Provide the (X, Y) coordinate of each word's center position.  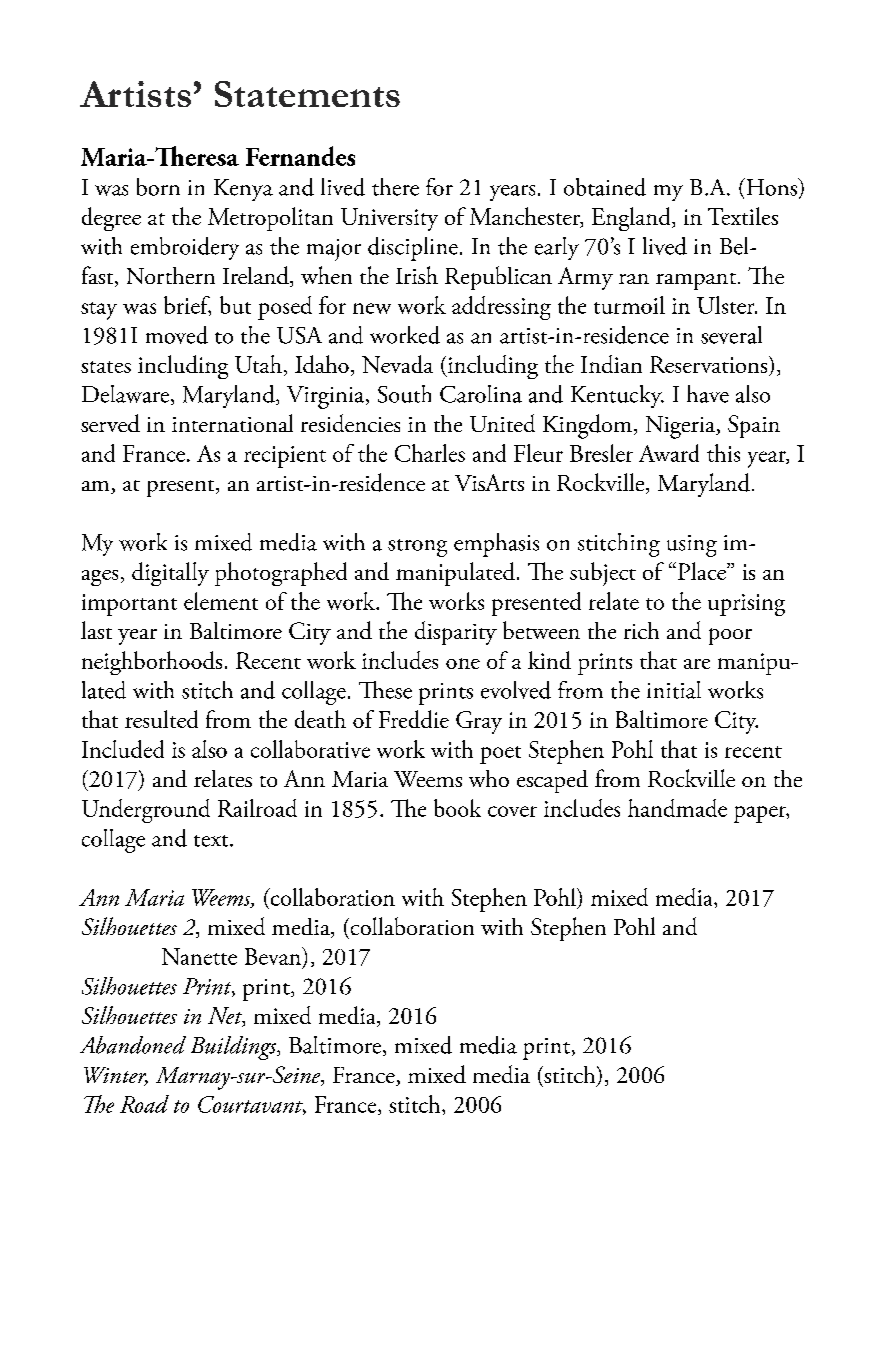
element (221, 601)
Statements (307, 94)
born (158, 187)
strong (417, 548)
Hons (771, 187)
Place (703, 571)
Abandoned (133, 1045)
